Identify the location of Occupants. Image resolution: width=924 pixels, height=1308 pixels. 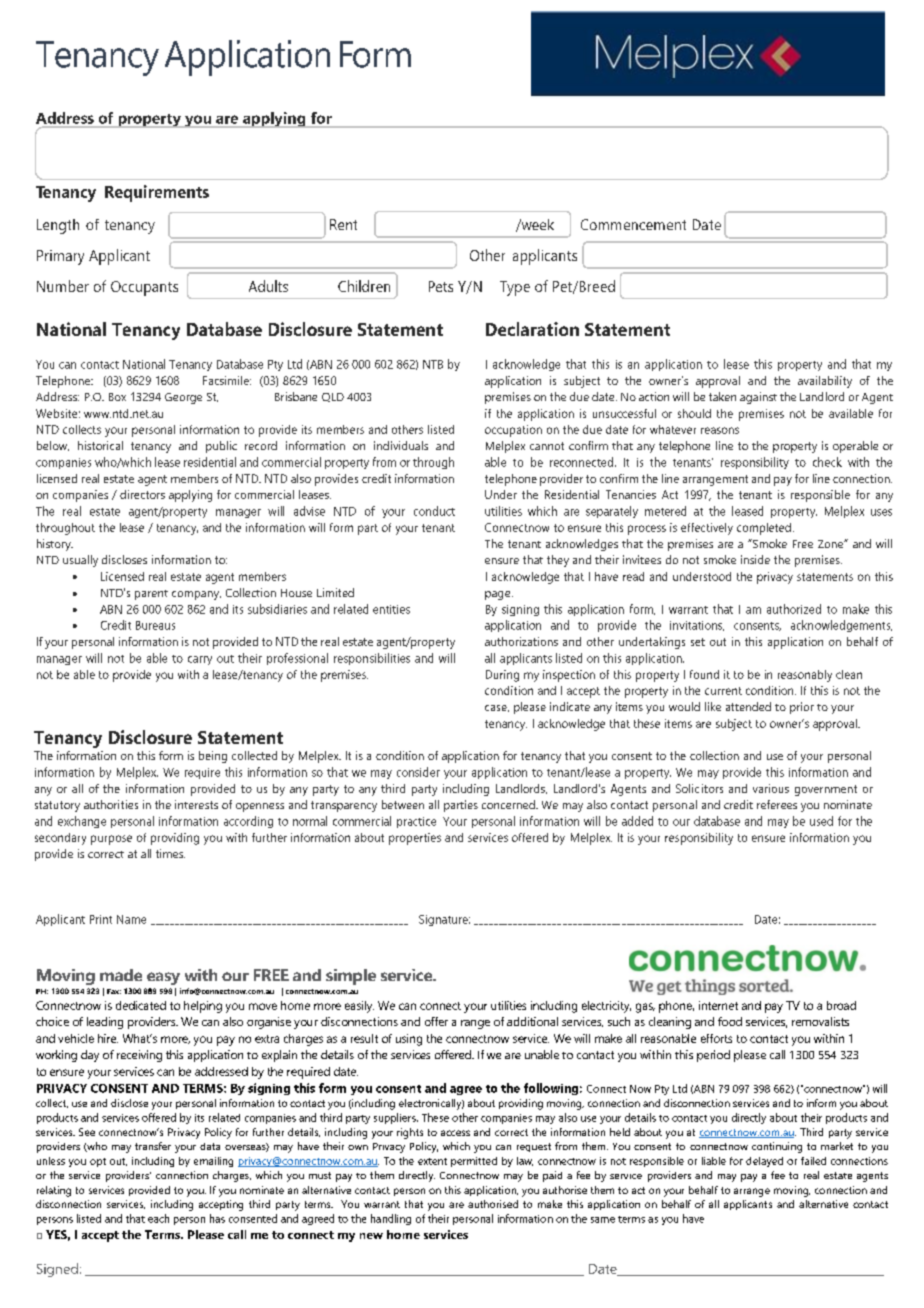
(144, 288).
